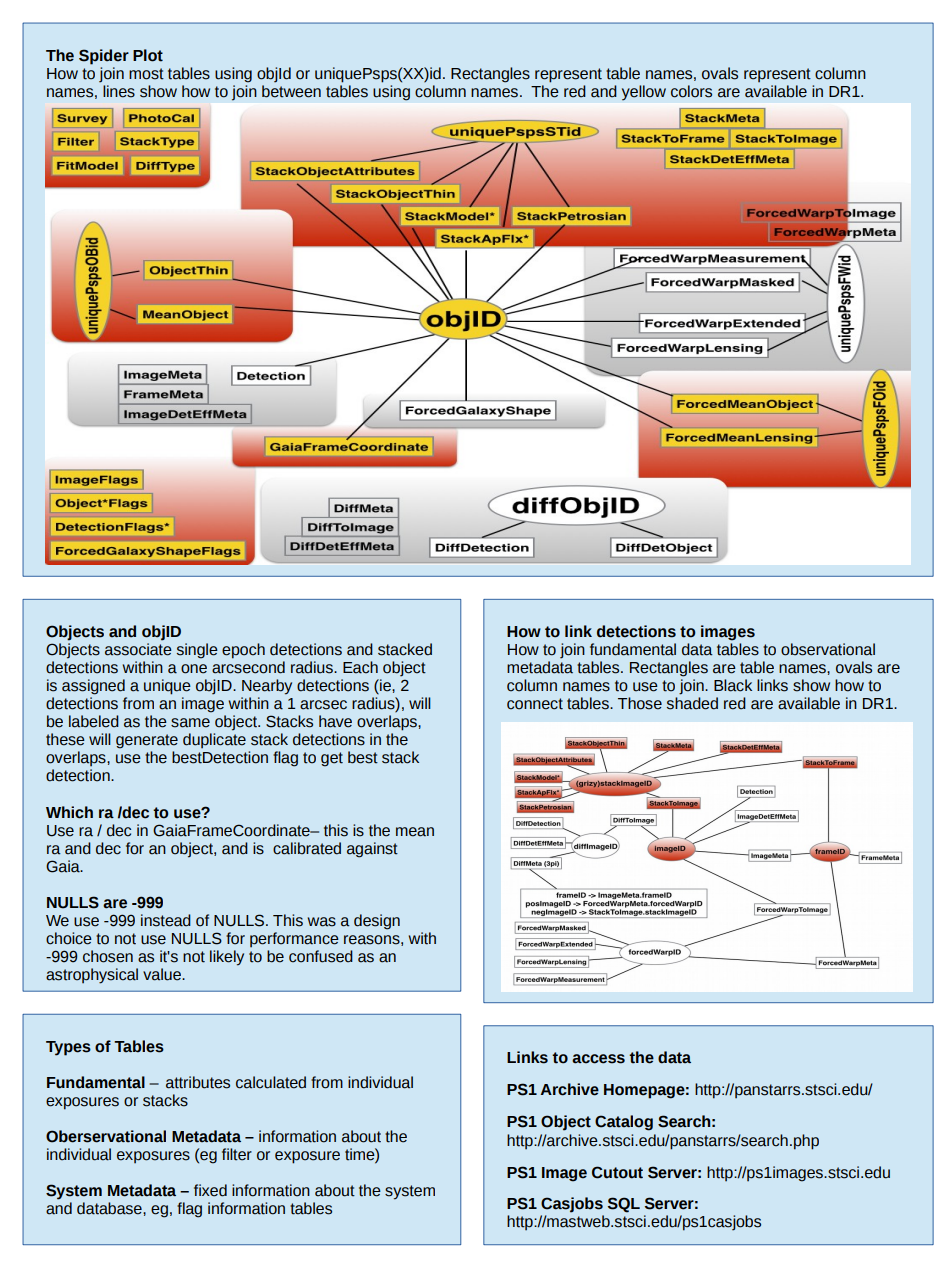 The width and height of the screenshot is (952, 1271). What do you see at coordinates (617, 1172) in the screenshot?
I see `Cutout` at bounding box center [617, 1172].
